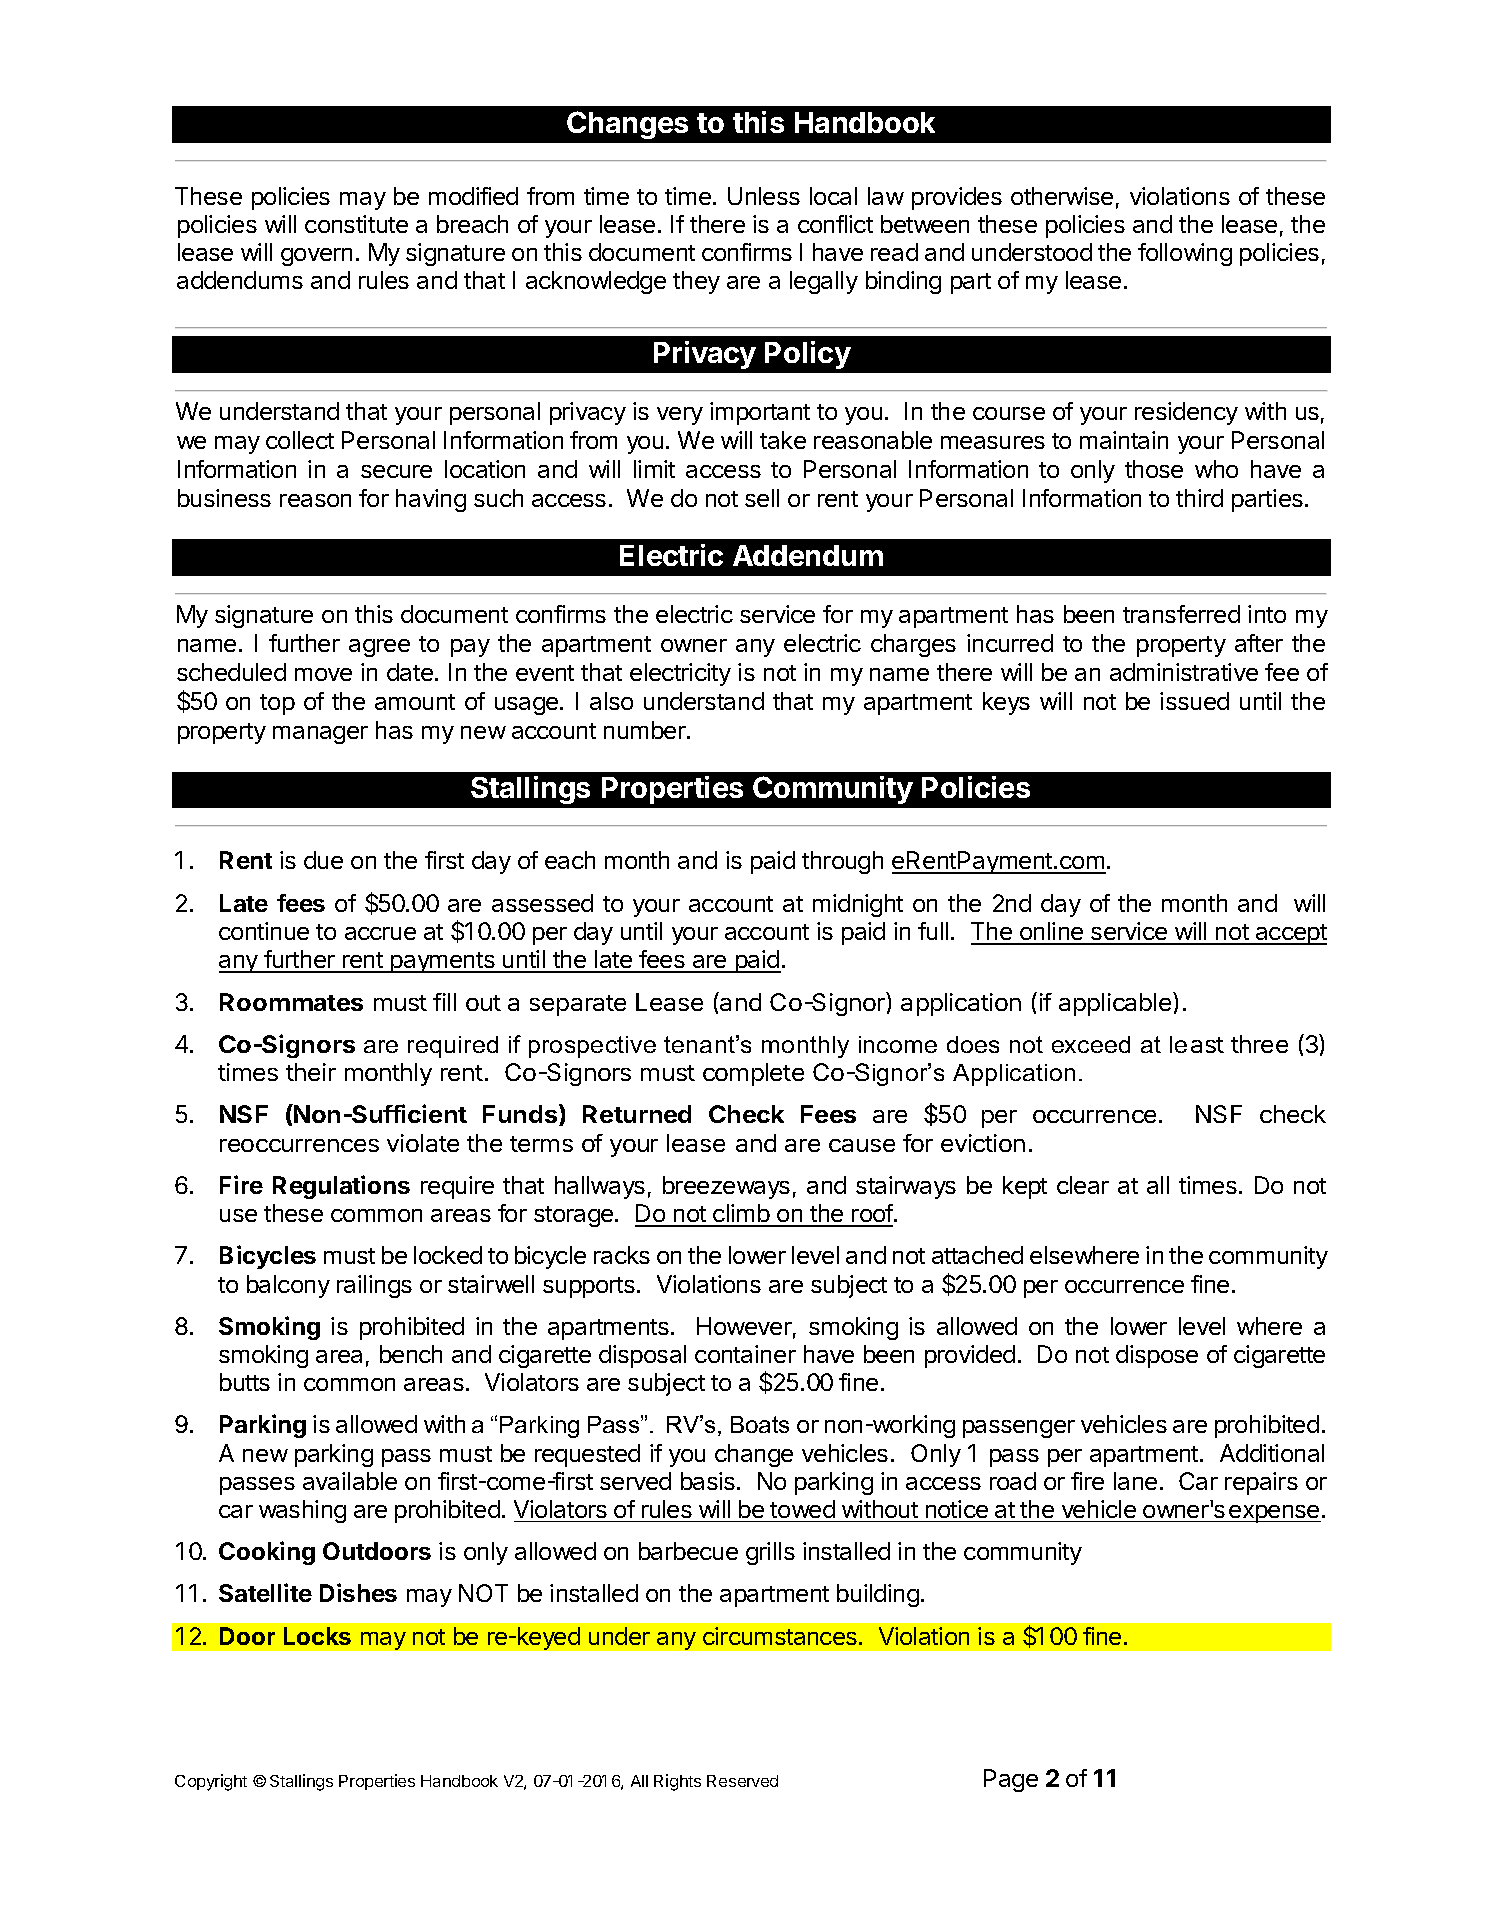 Image resolution: width=1488 pixels, height=1925 pixels. Describe the element at coordinates (291, 1002) in the page. I see `Roommates` at that location.
